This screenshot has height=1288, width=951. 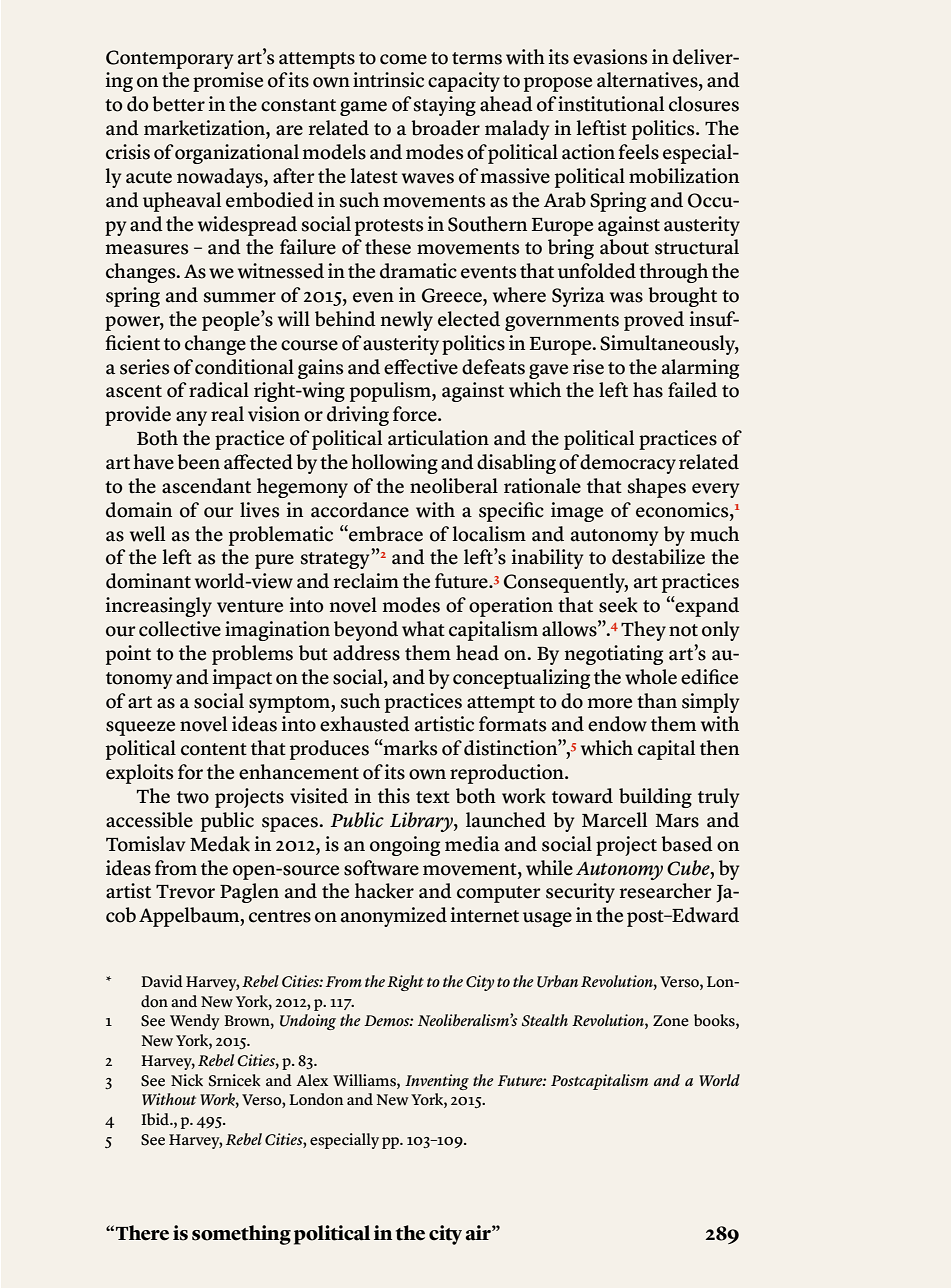 What do you see at coordinates (185, 891) in the screenshot?
I see `Trevor` at bounding box center [185, 891].
